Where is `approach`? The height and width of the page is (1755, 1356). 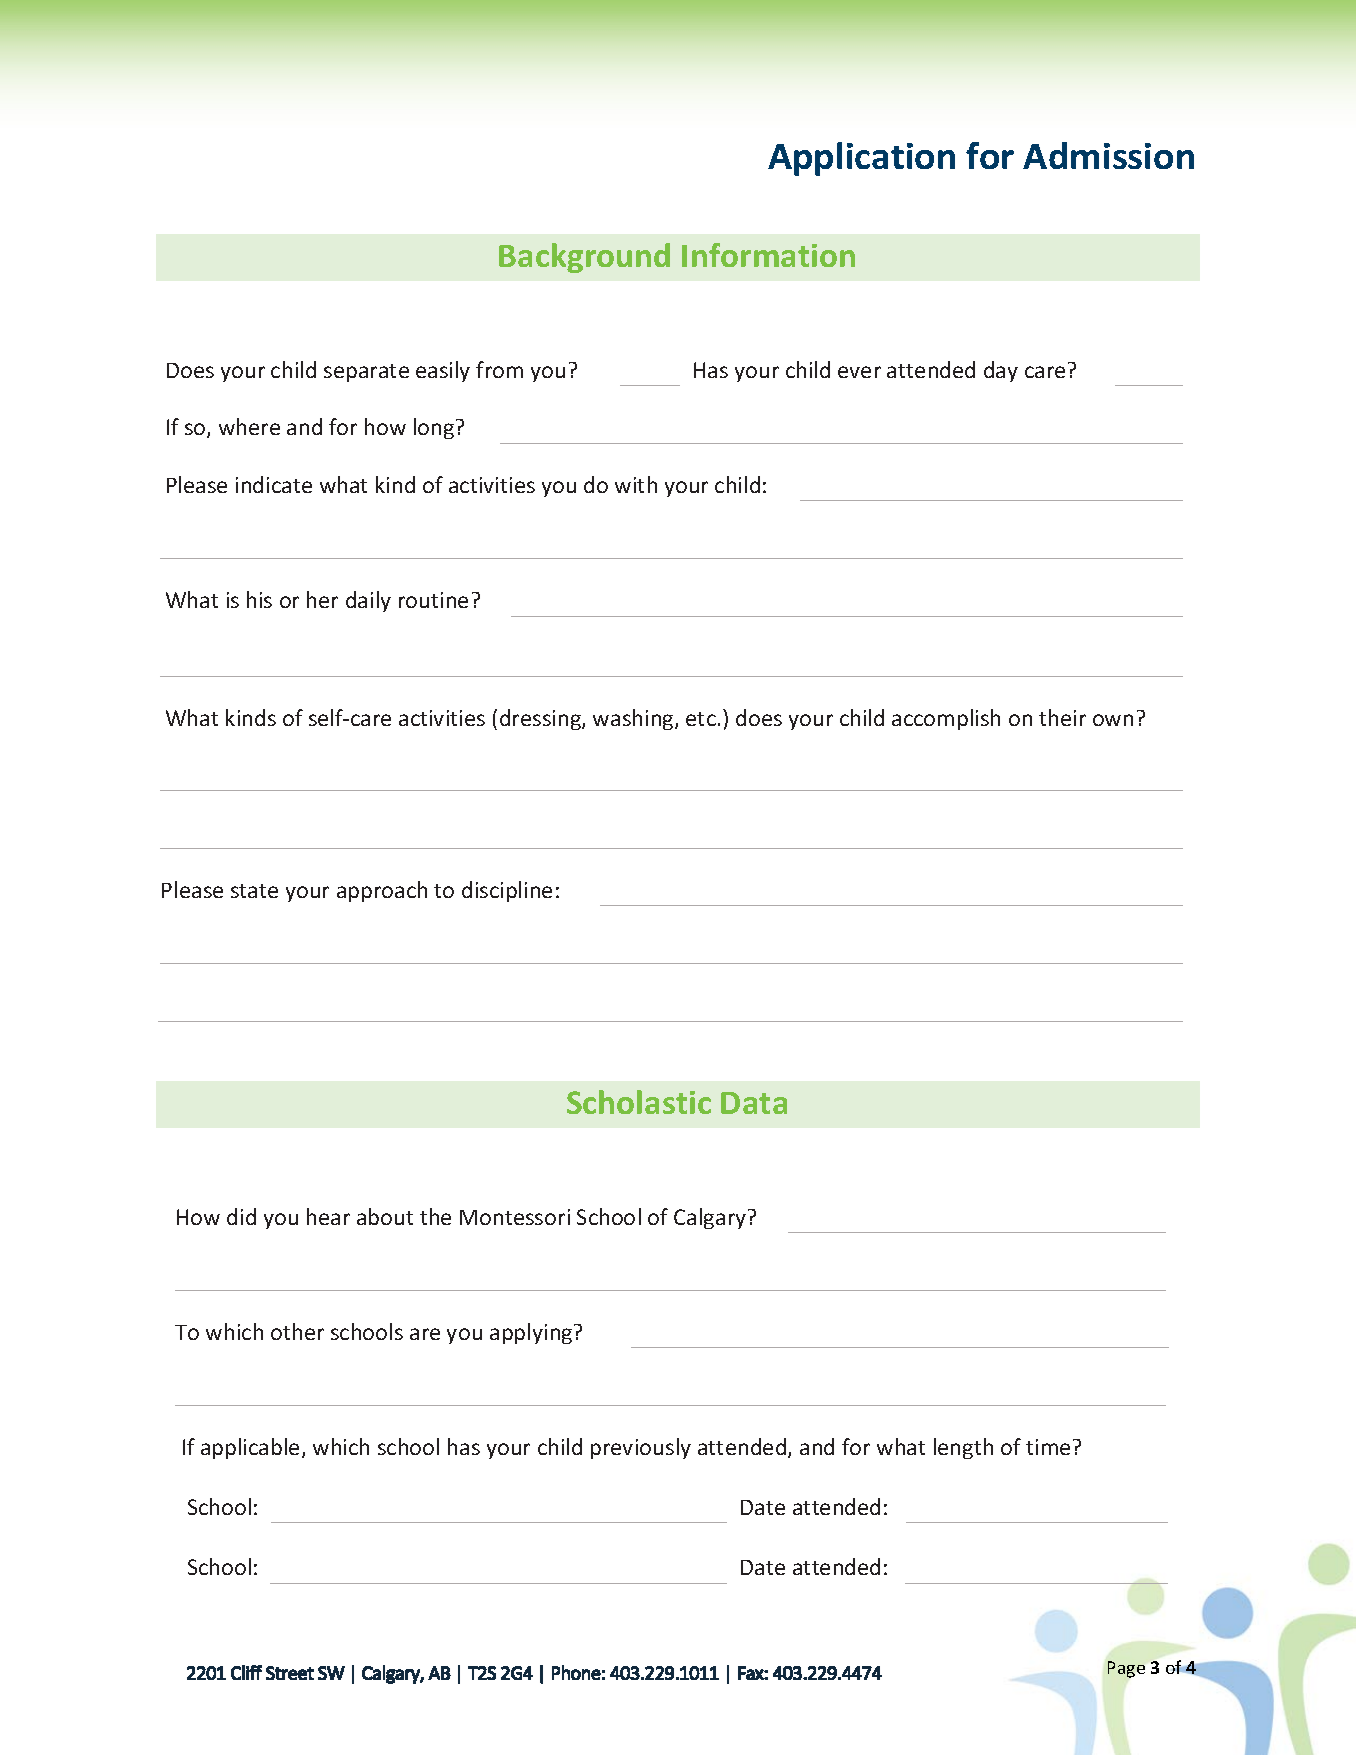 approach is located at coordinates (382, 891).
